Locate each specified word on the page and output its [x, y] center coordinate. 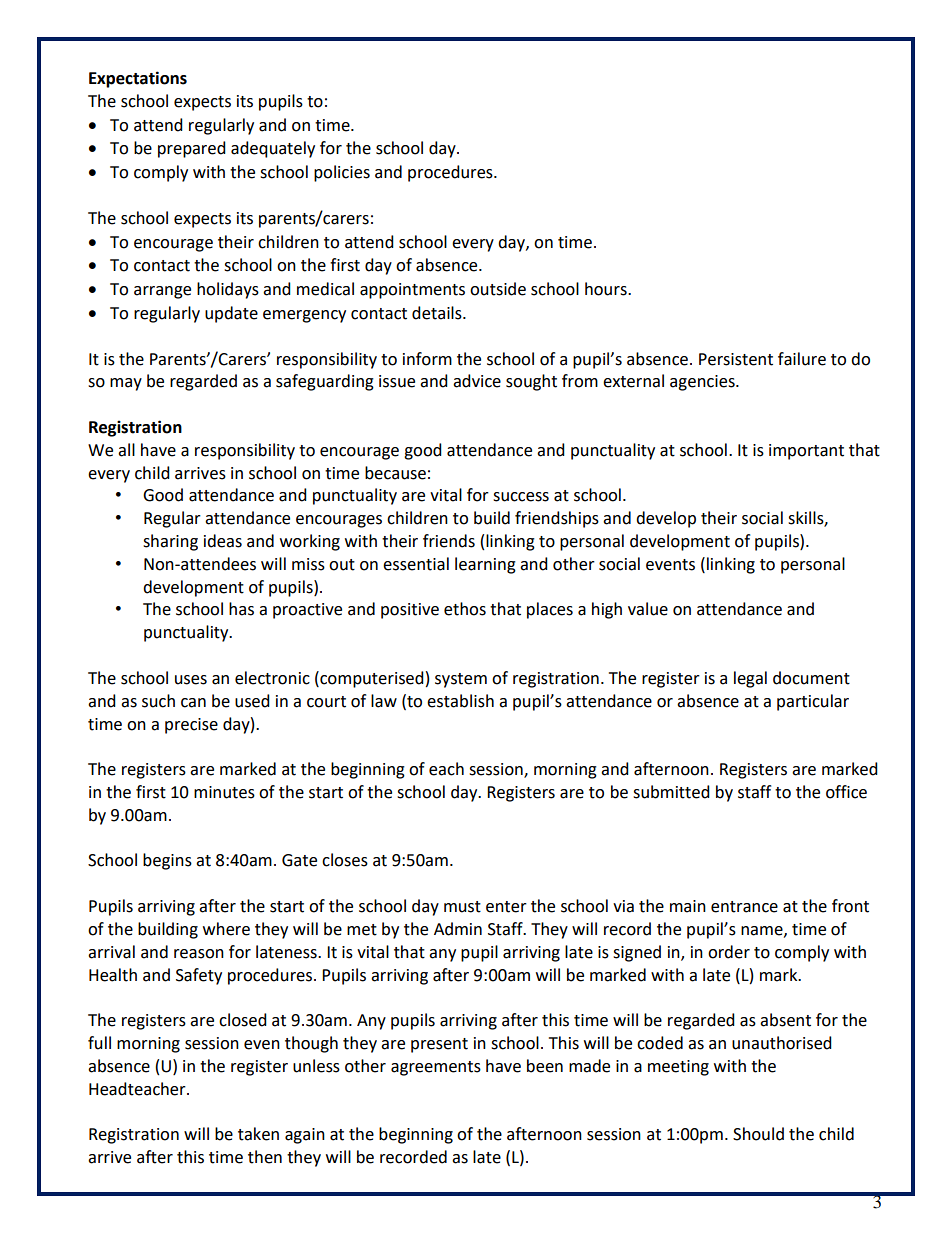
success [521, 497]
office [846, 792]
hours [607, 289]
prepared [192, 149]
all [126, 450]
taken [258, 1134]
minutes [224, 792]
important [806, 452]
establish [460, 701]
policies [342, 173]
